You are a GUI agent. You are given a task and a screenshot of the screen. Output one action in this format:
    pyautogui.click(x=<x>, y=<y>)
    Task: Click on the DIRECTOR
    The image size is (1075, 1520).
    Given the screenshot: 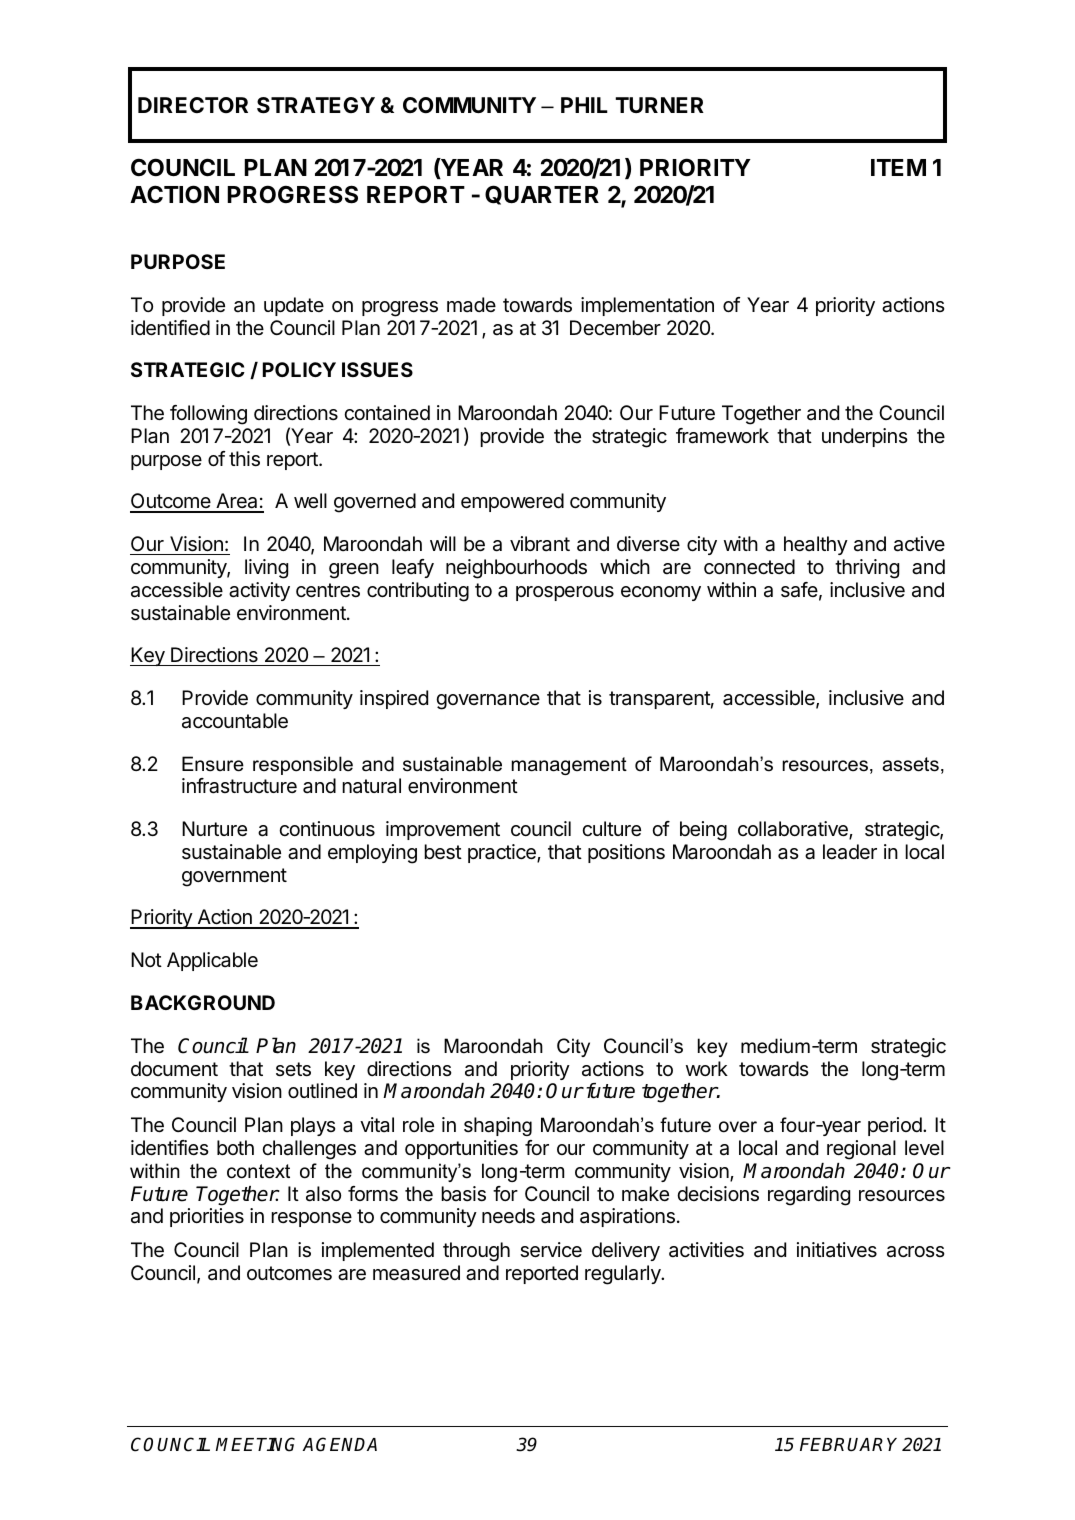 What is the action you would take?
    pyautogui.click(x=193, y=105)
